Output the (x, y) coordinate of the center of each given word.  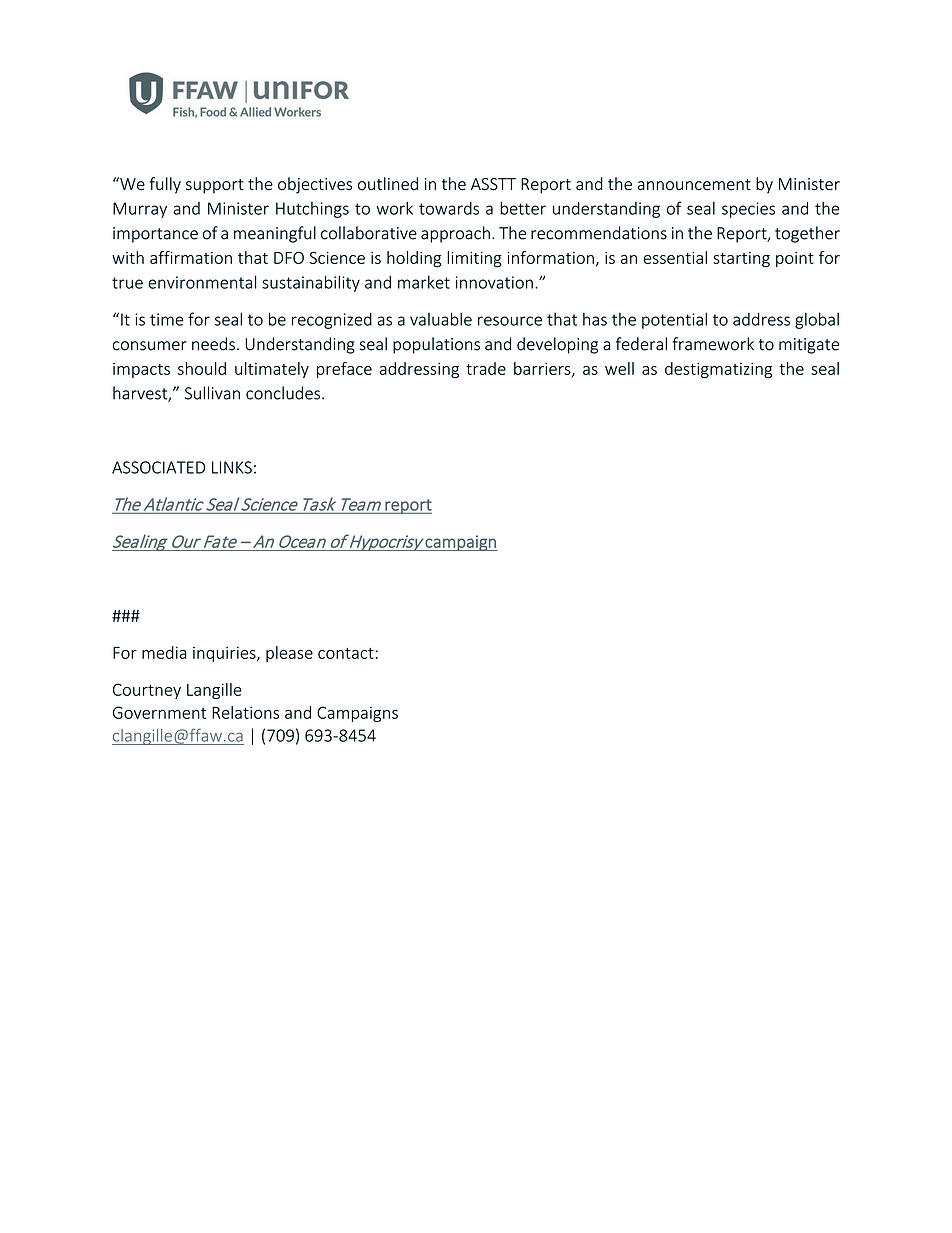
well (619, 368)
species (748, 210)
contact (346, 653)
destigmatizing (718, 370)
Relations (245, 712)
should (202, 368)
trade (486, 368)
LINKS (232, 467)
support (215, 186)
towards (449, 208)
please (289, 654)
